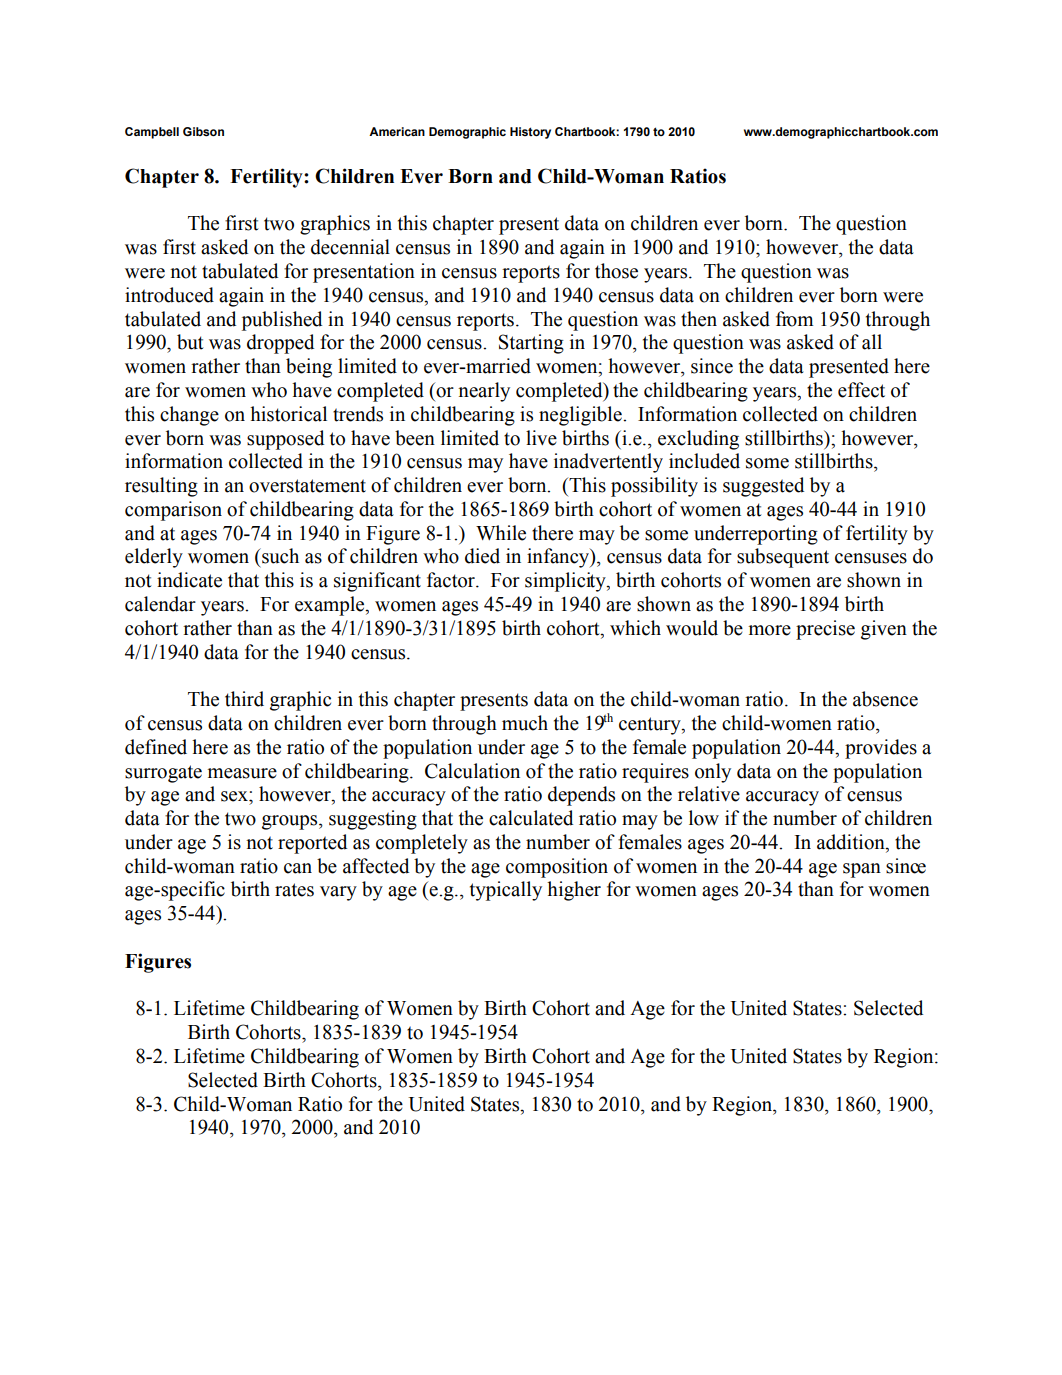 Image resolution: width=1062 pixels, height=1375 pixels. I want to click on from, so click(794, 319).
